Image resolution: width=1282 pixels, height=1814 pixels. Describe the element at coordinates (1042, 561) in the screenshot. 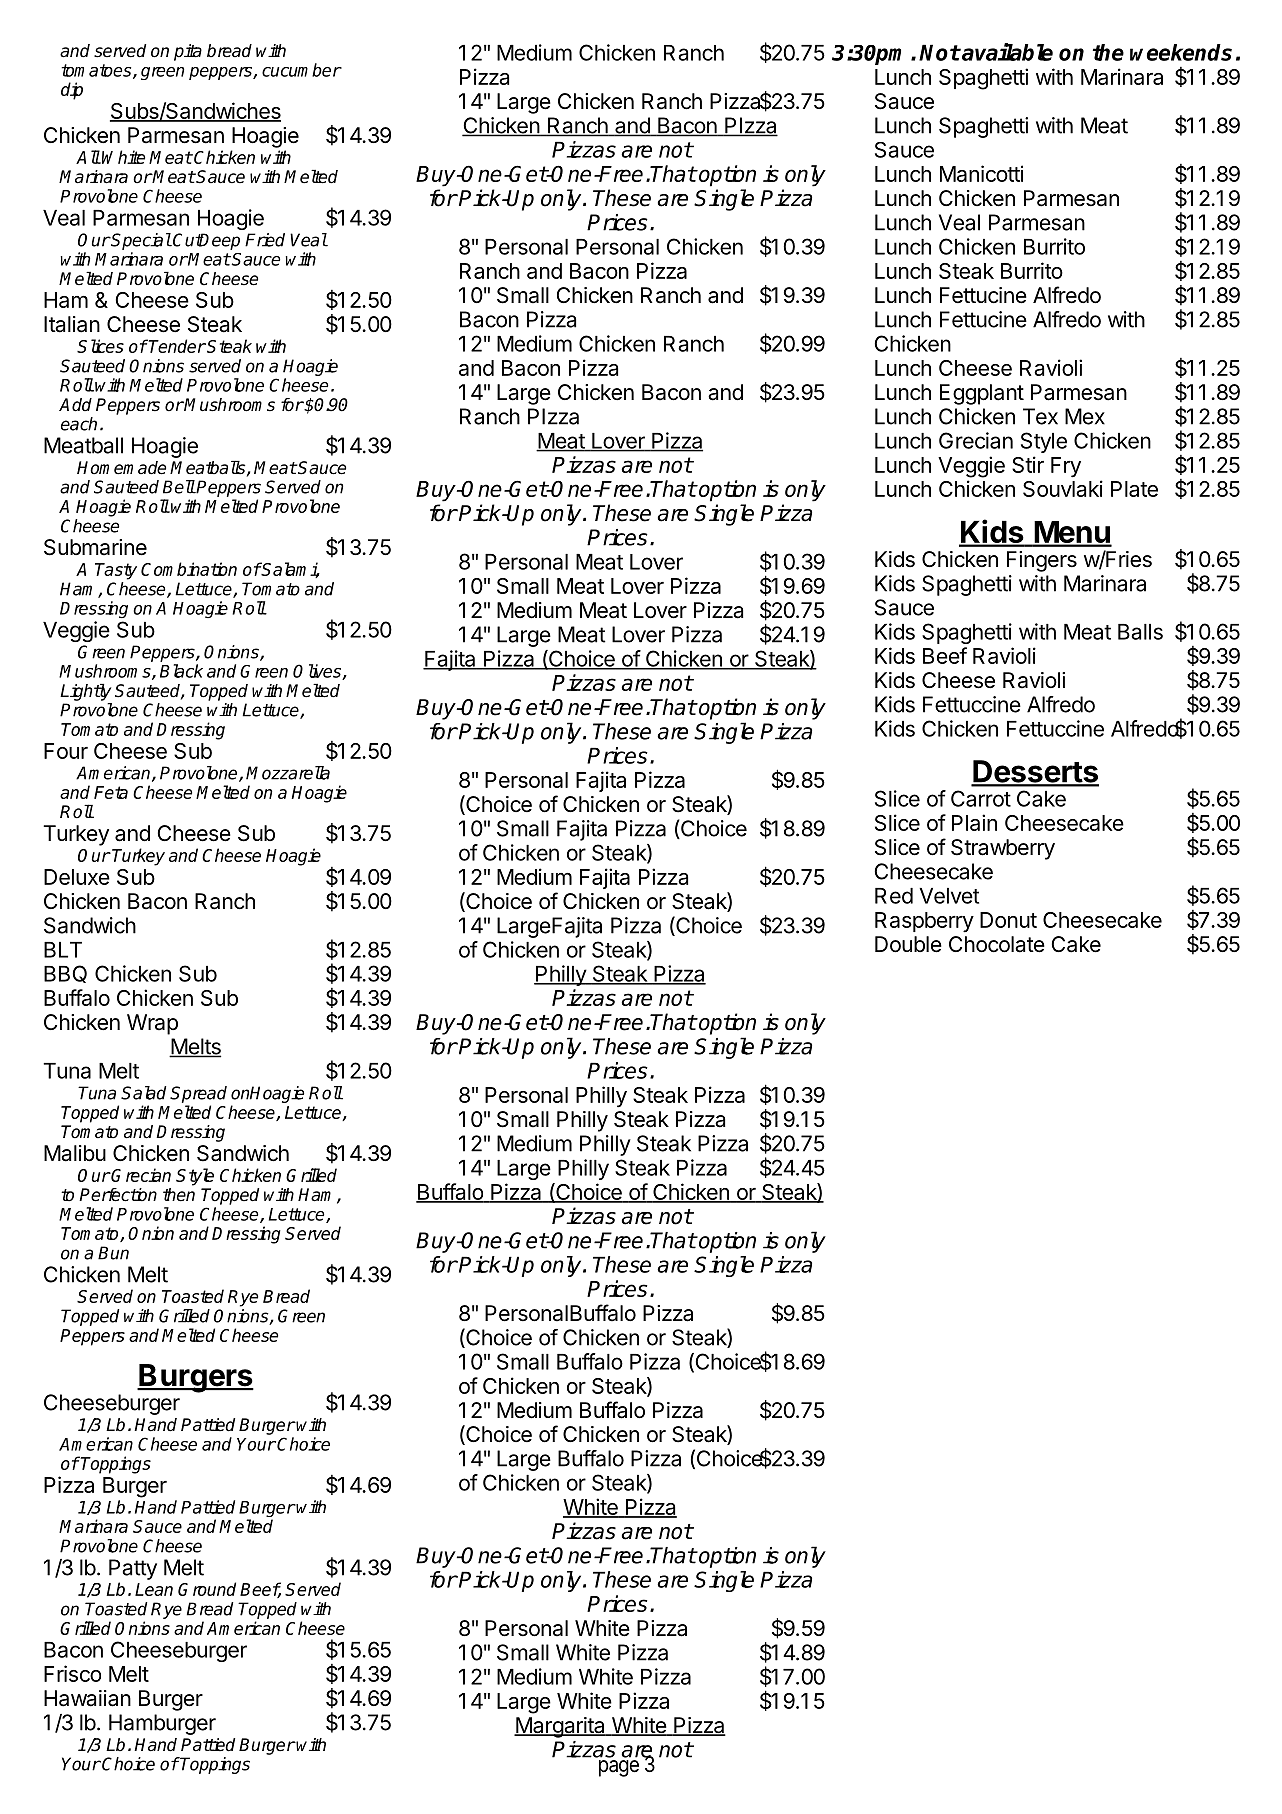

I see `Fingers` at that location.
